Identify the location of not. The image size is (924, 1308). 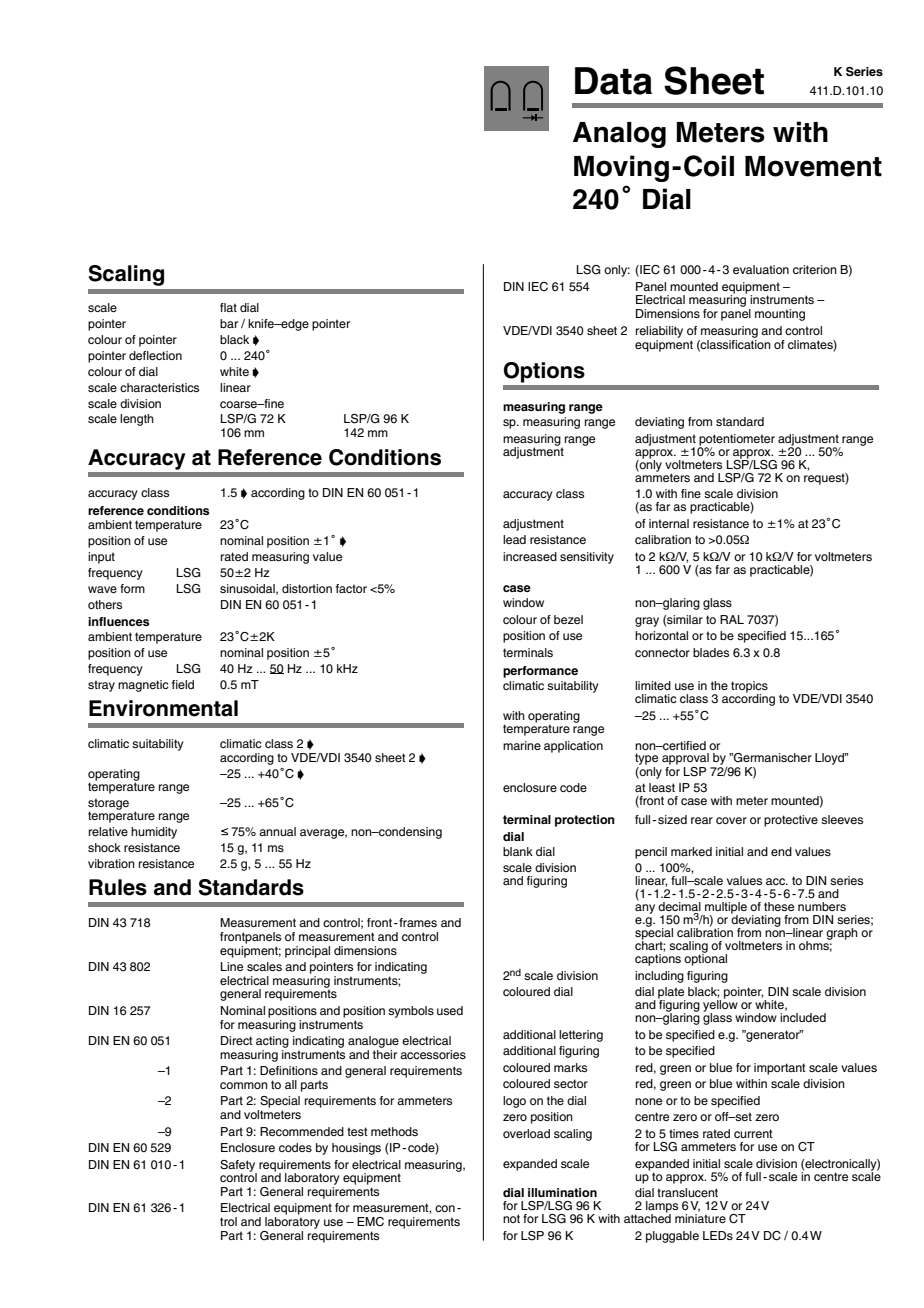
(511, 1218).
